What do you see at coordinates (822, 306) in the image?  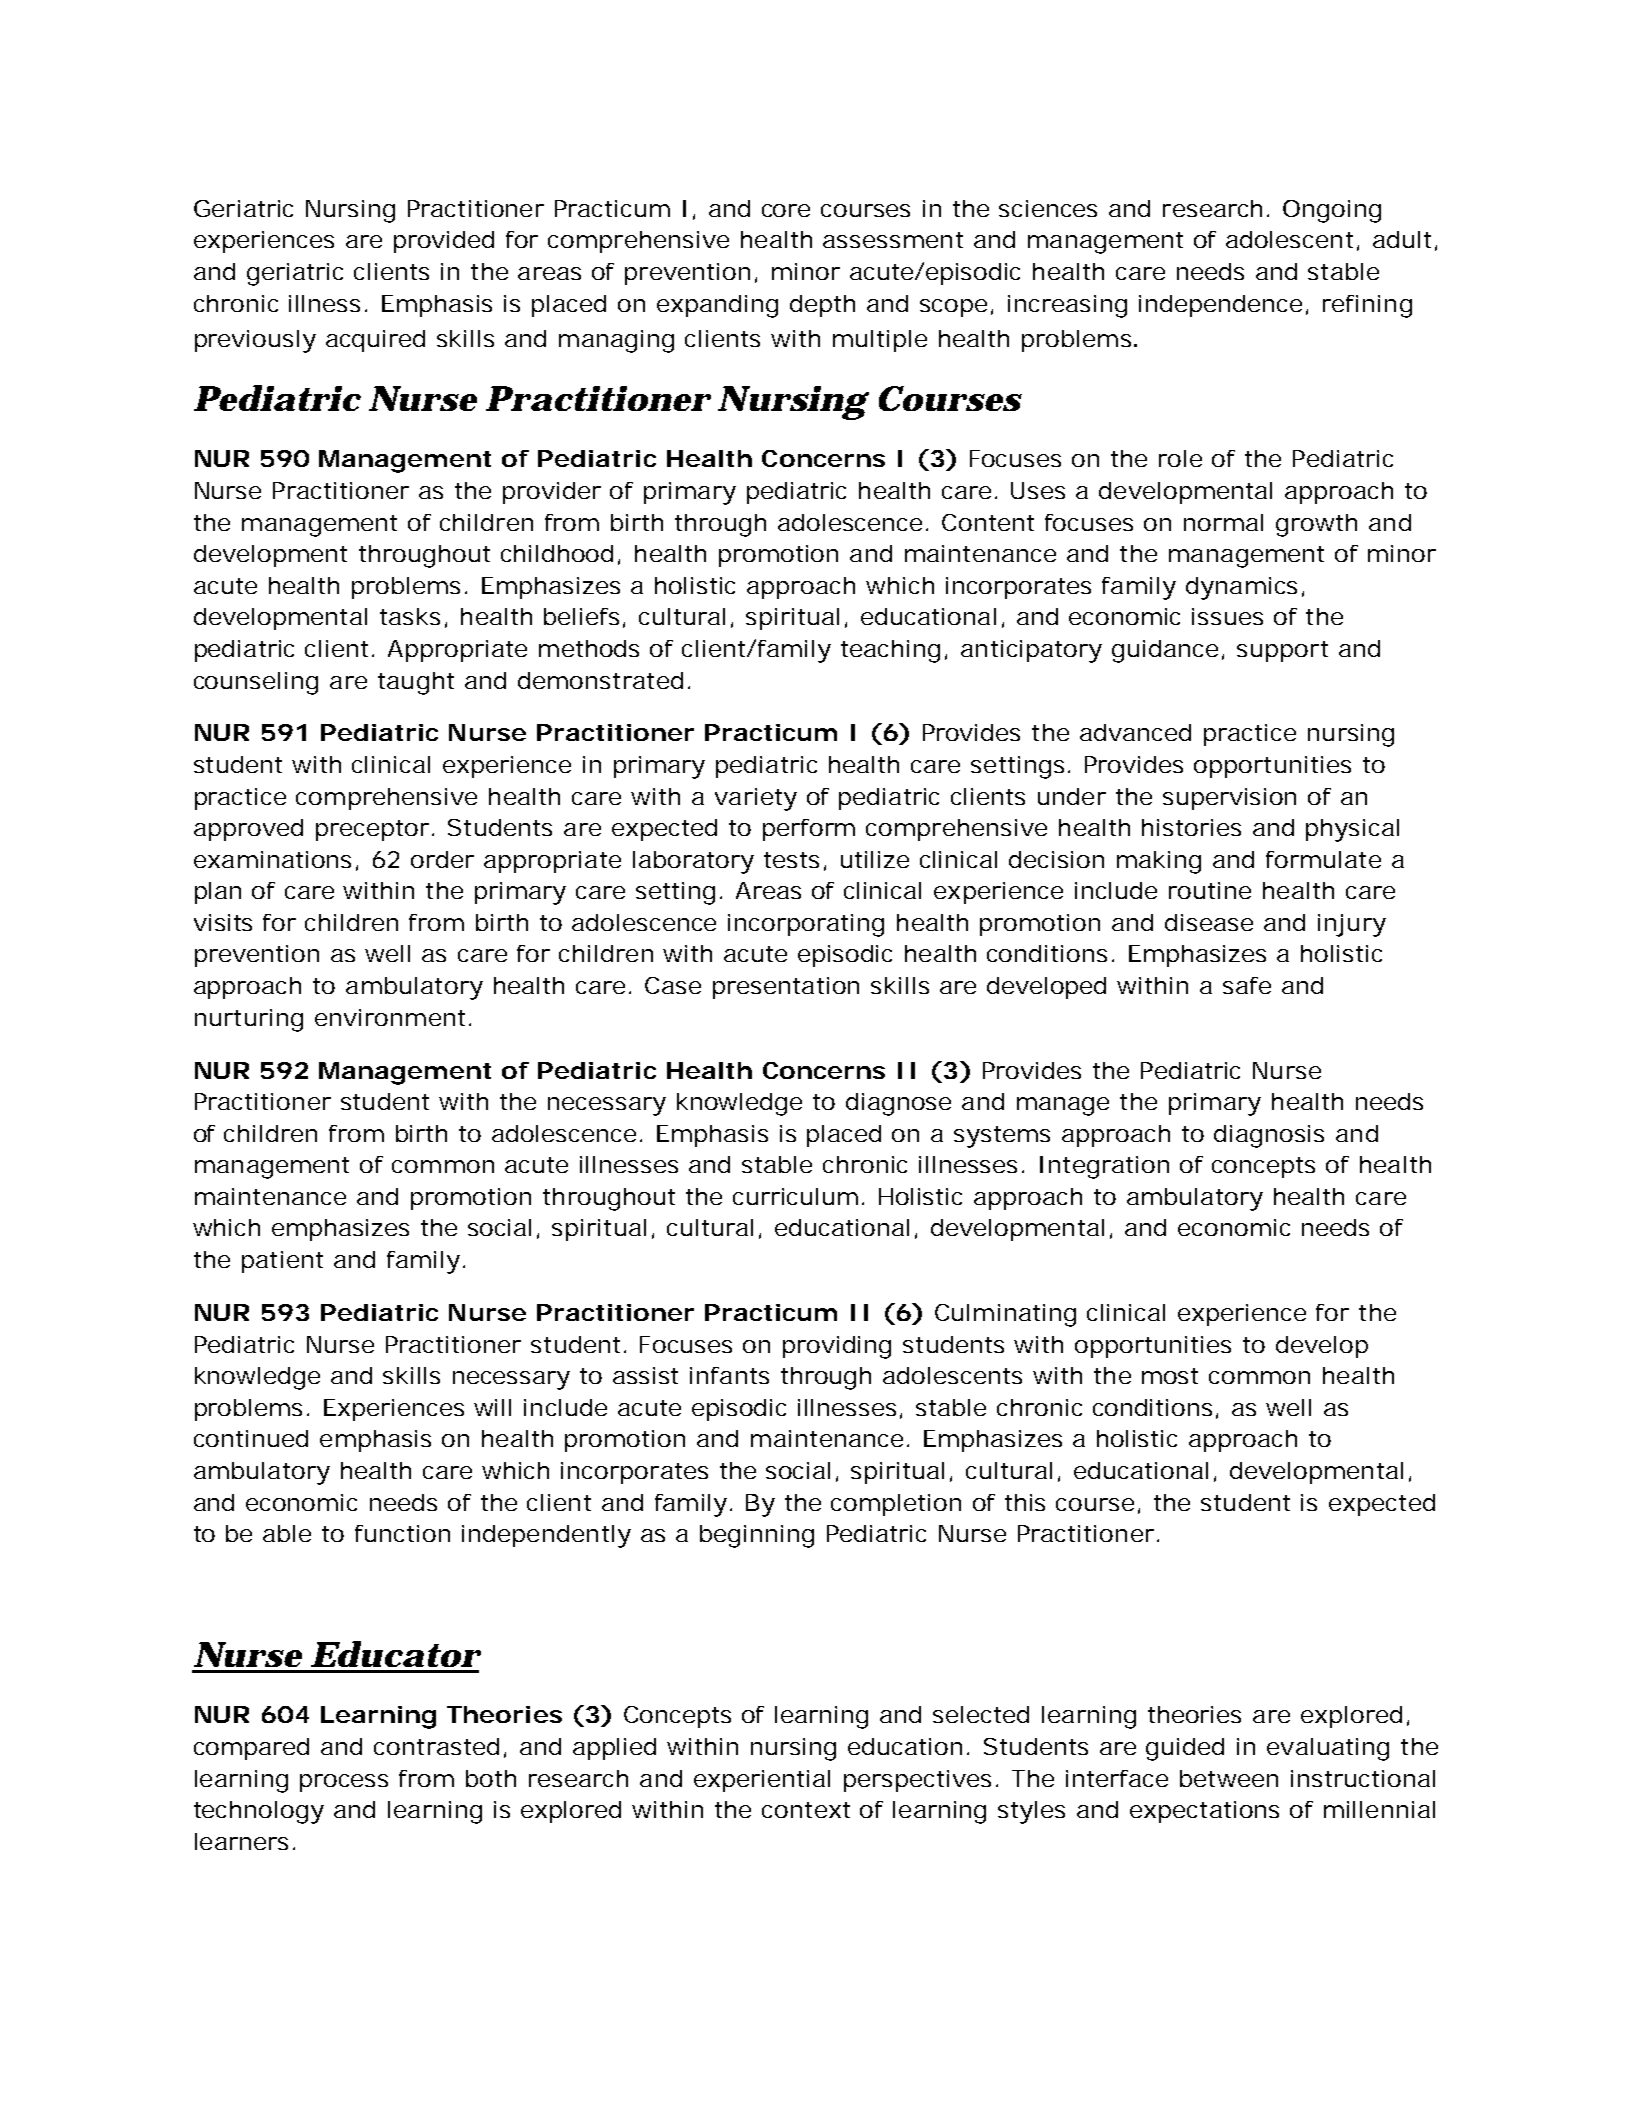 I see `depth` at bounding box center [822, 306].
